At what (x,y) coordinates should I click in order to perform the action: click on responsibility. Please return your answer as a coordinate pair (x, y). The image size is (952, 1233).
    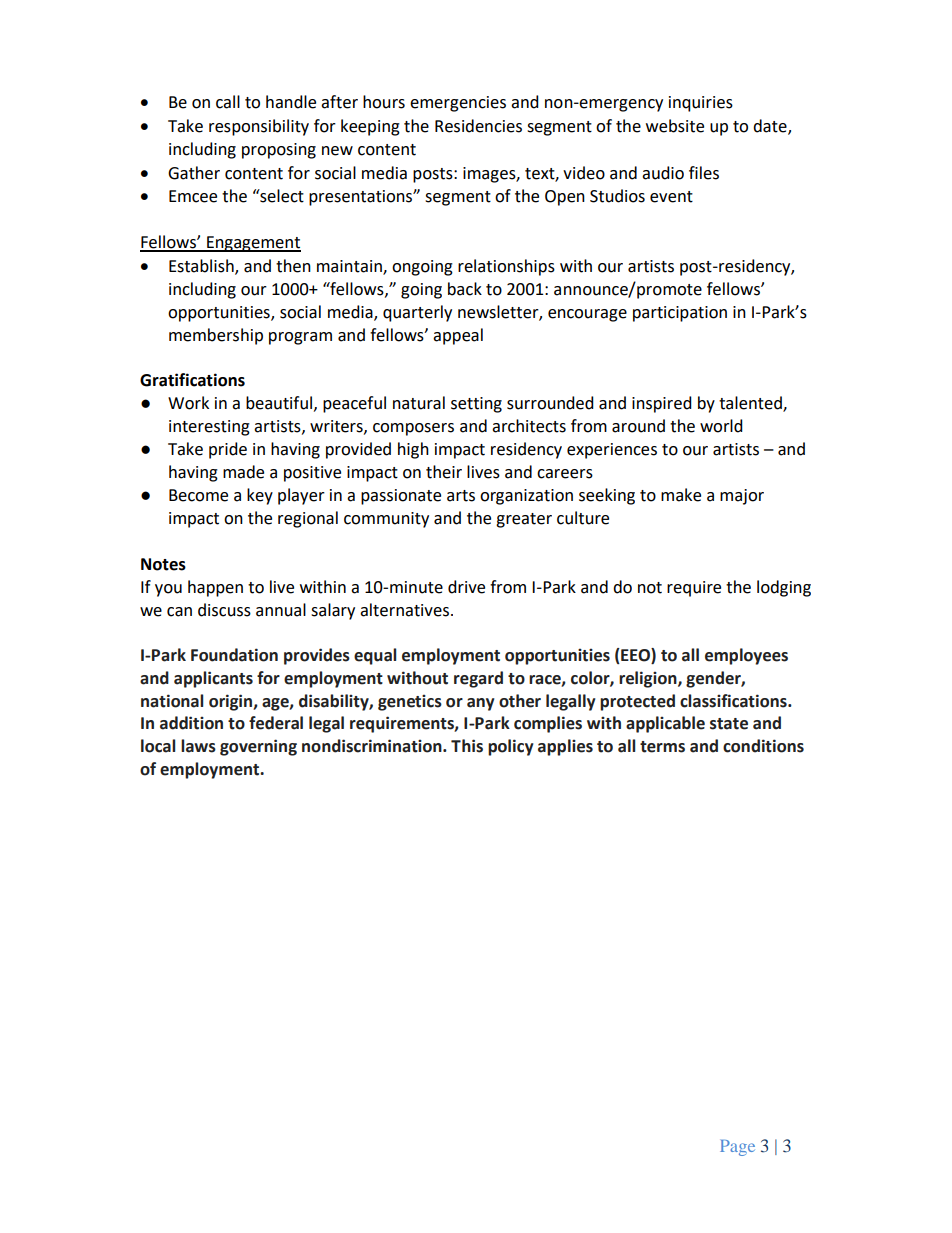
    Looking at the image, I should click on (259, 127).
